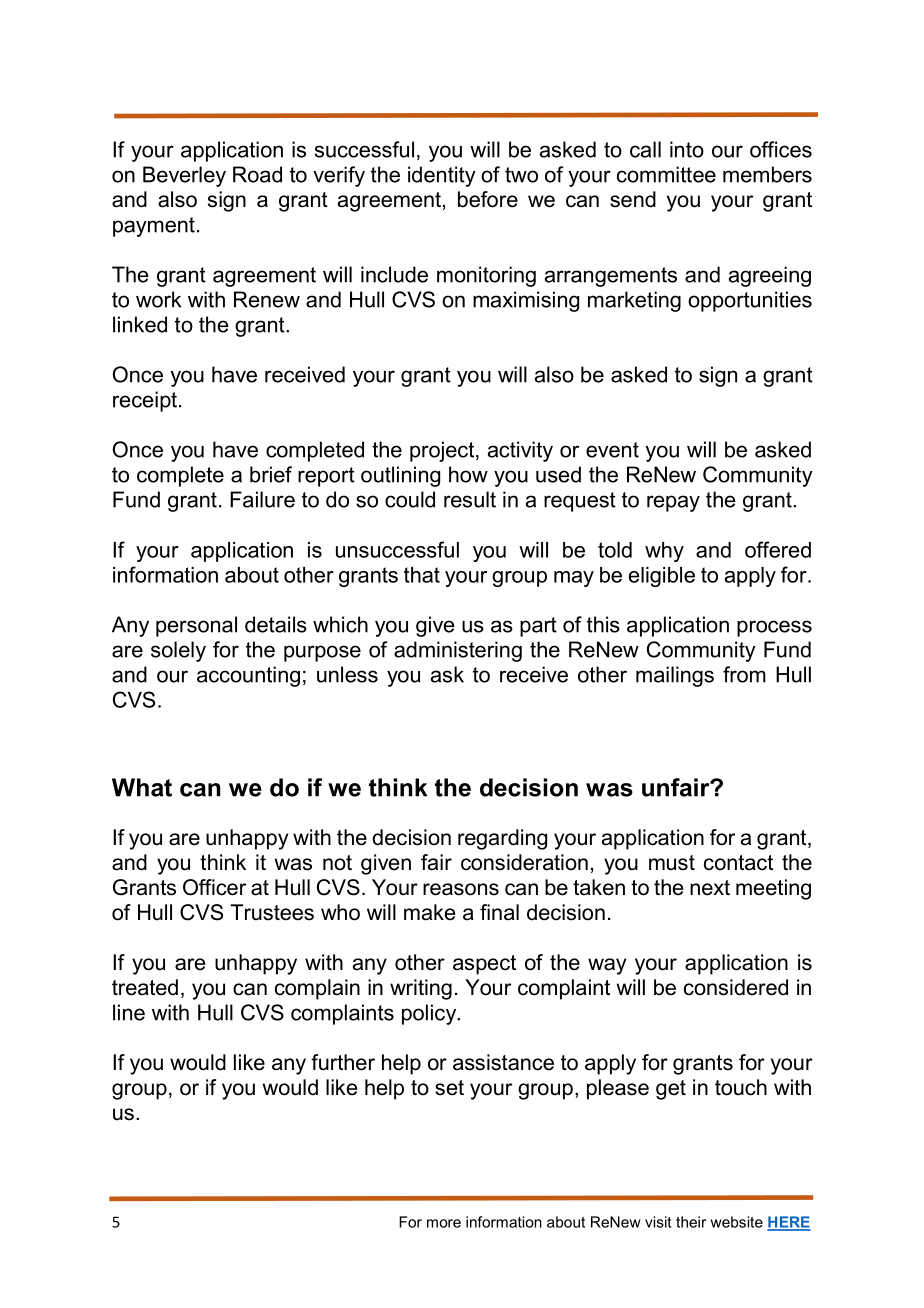 The image size is (924, 1308). Describe the element at coordinates (442, 176) in the screenshot. I see `identity` at that location.
